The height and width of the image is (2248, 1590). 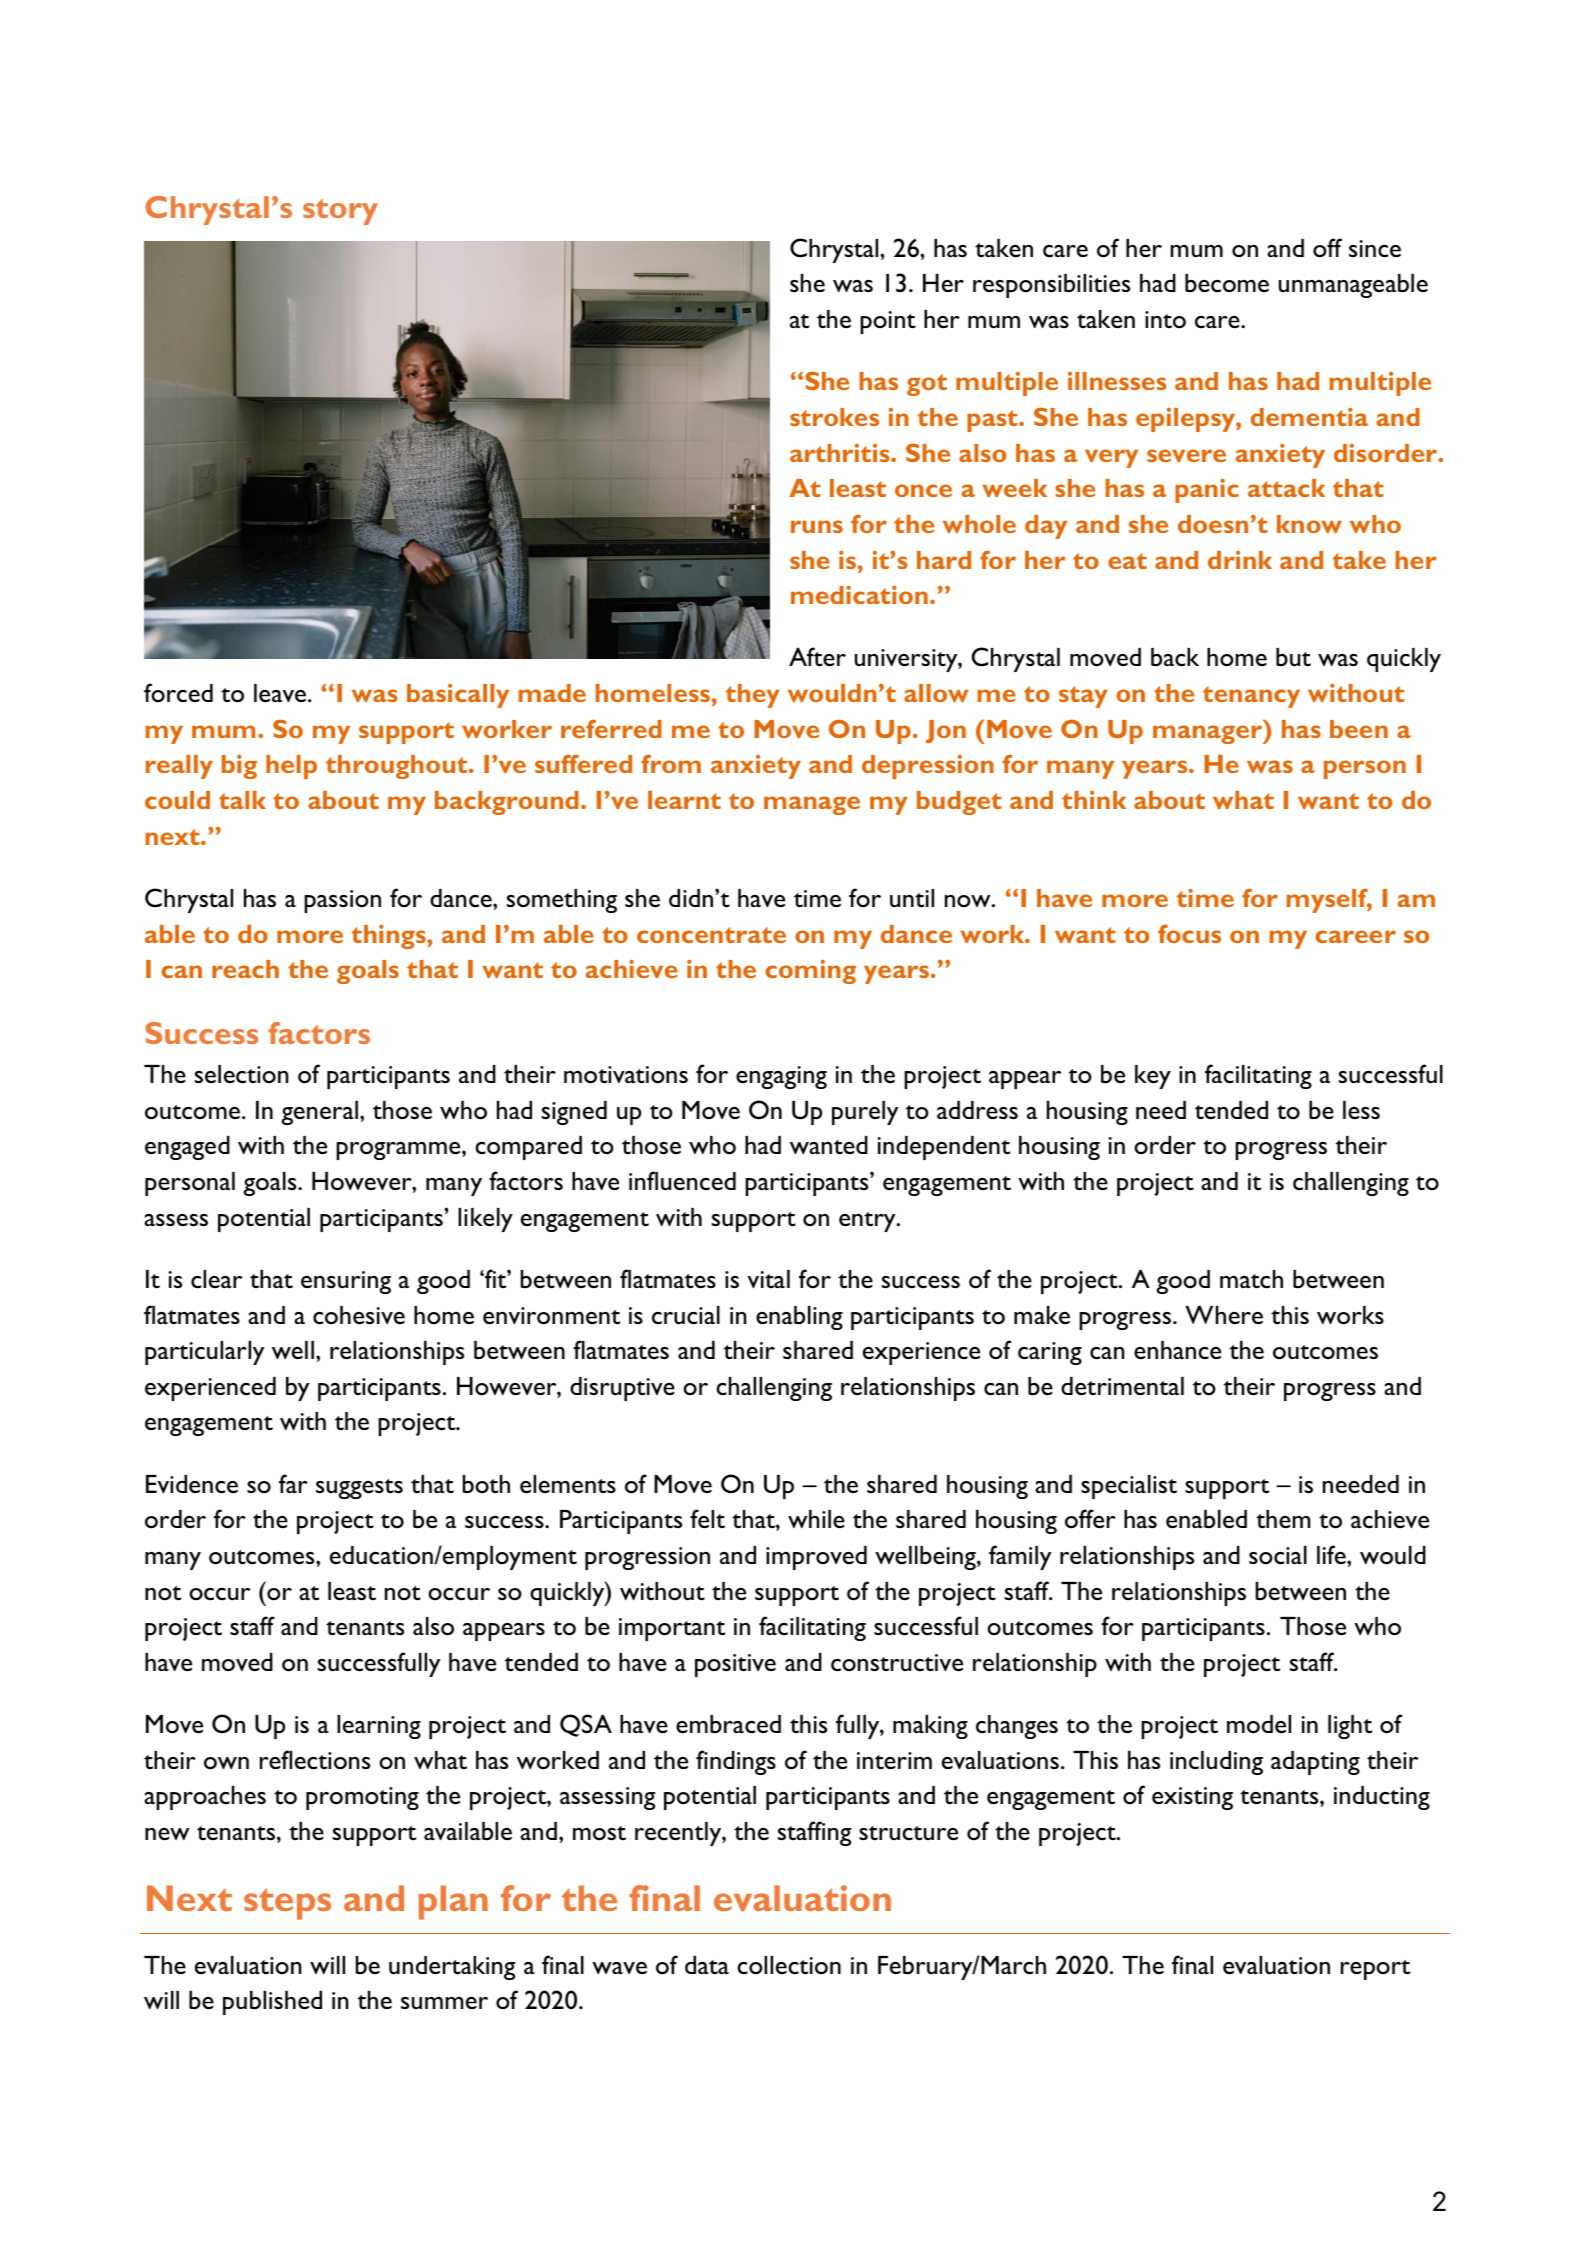 What do you see at coordinates (888, 322) in the image?
I see `point` at bounding box center [888, 322].
